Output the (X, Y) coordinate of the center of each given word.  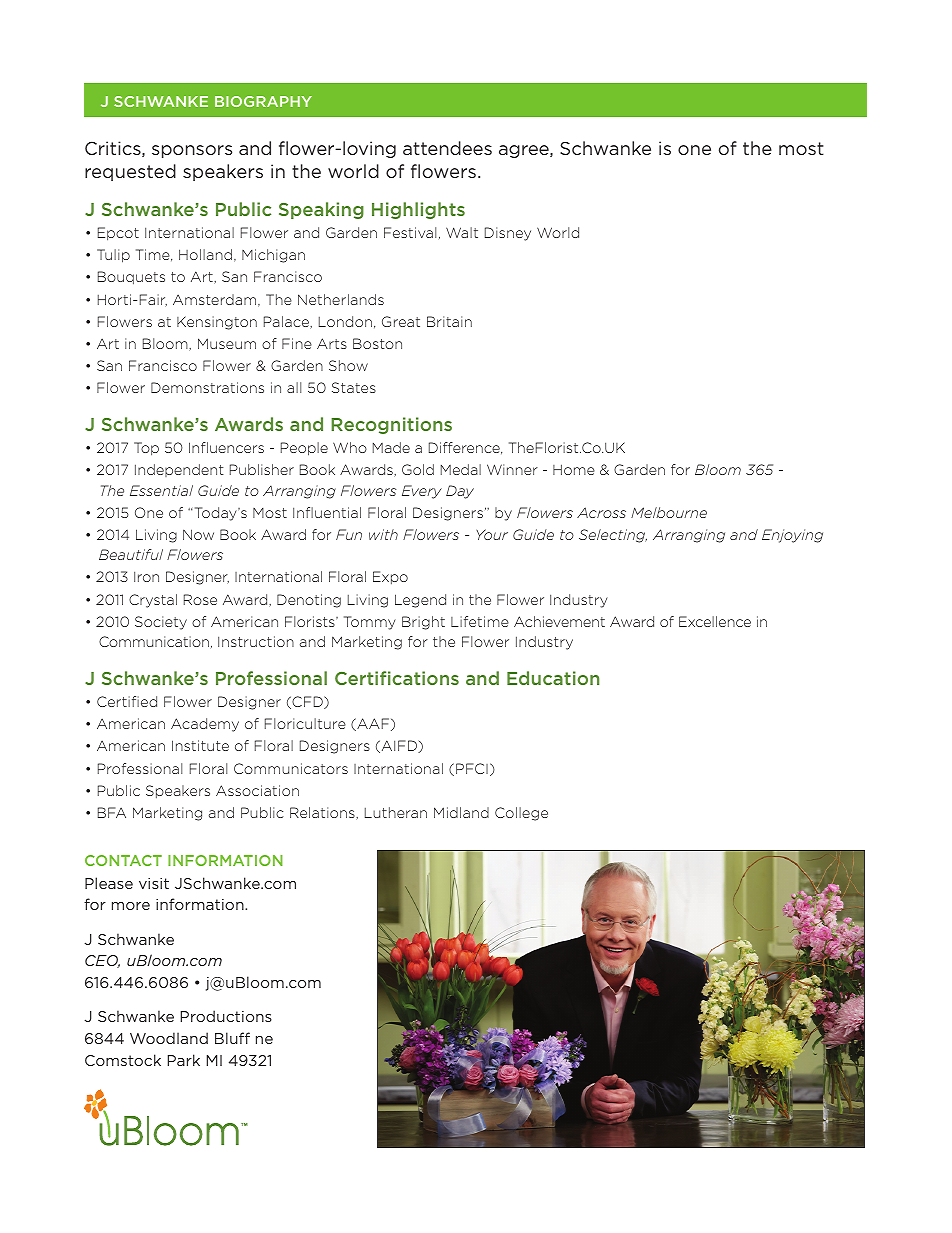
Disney (508, 234)
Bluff (232, 1038)
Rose (200, 599)
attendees (447, 148)
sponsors (192, 151)
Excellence (715, 621)
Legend (420, 601)
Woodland (169, 1038)
